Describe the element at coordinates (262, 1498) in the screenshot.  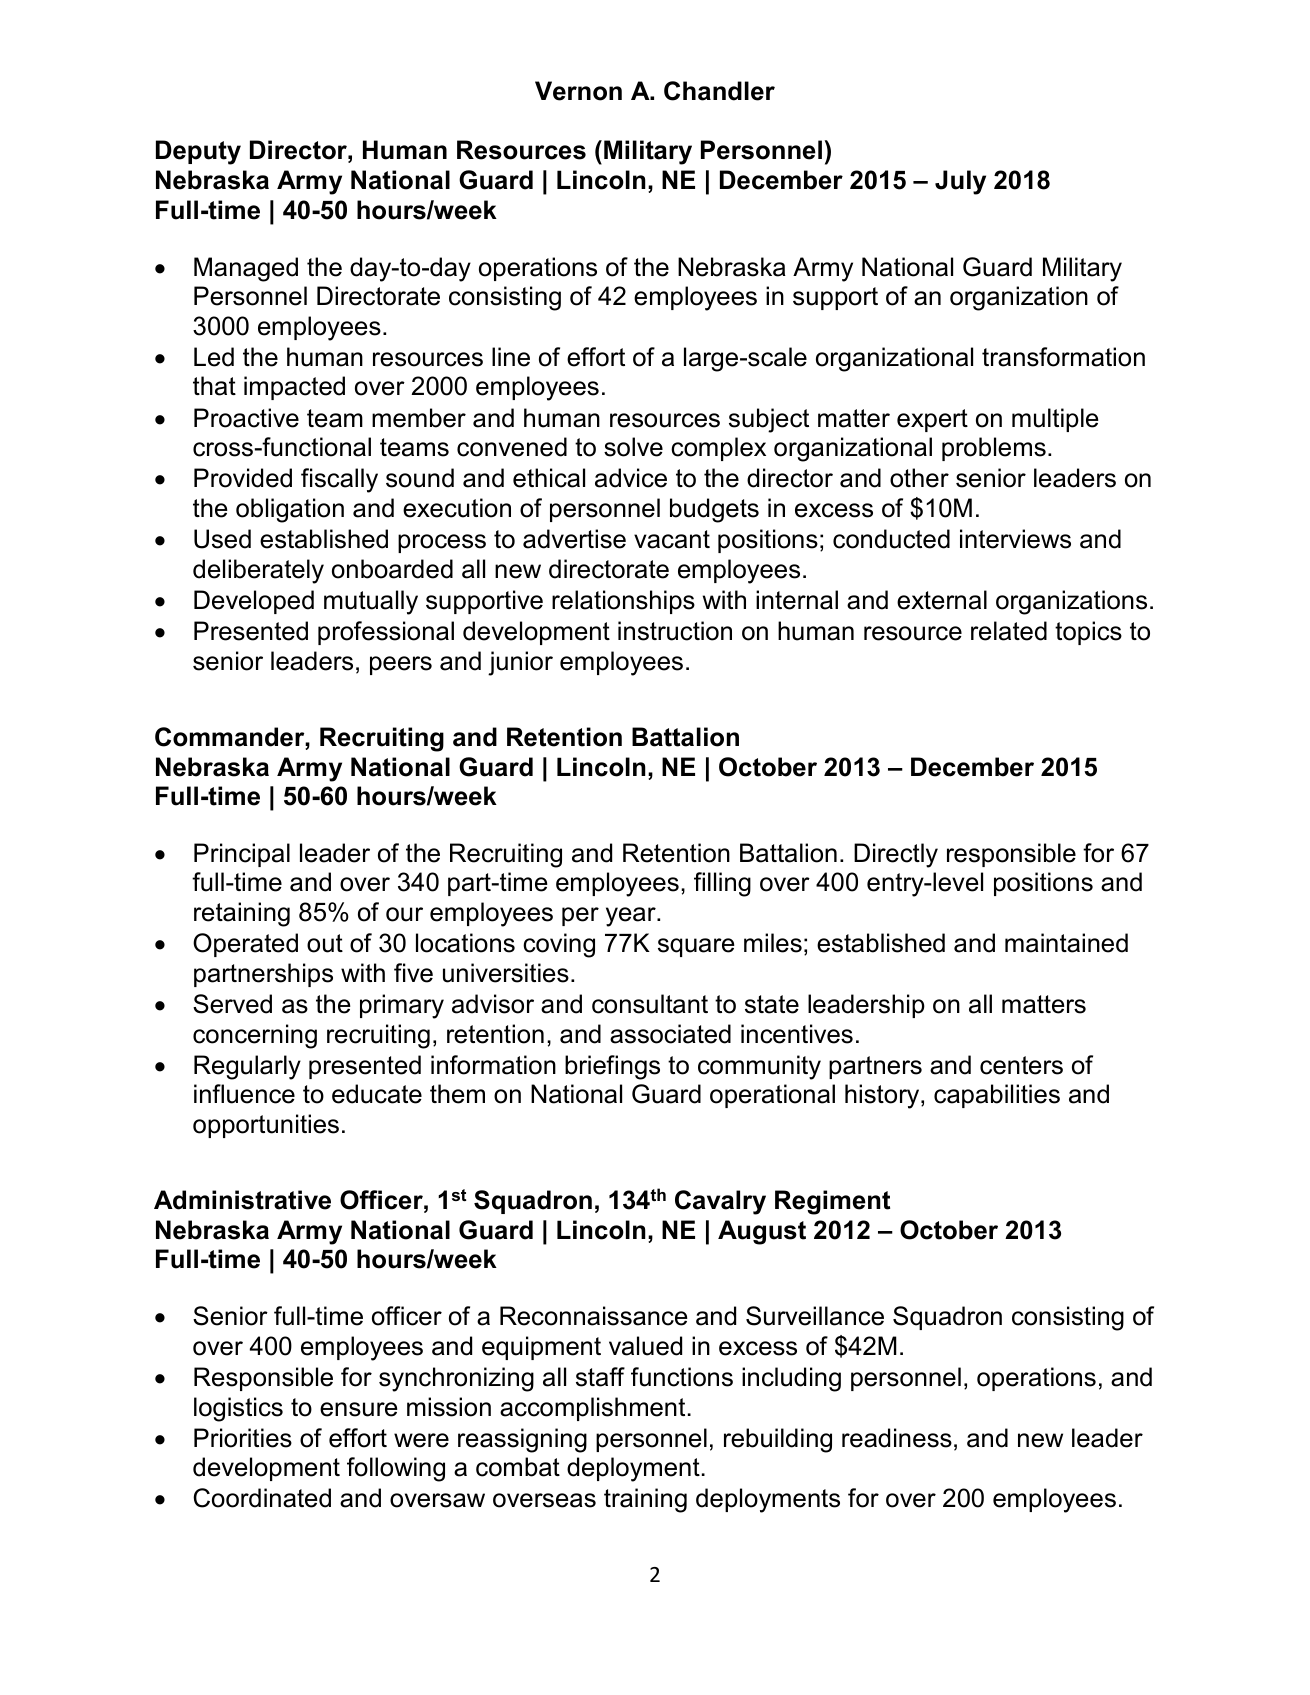
I see `Coordinated` at that location.
